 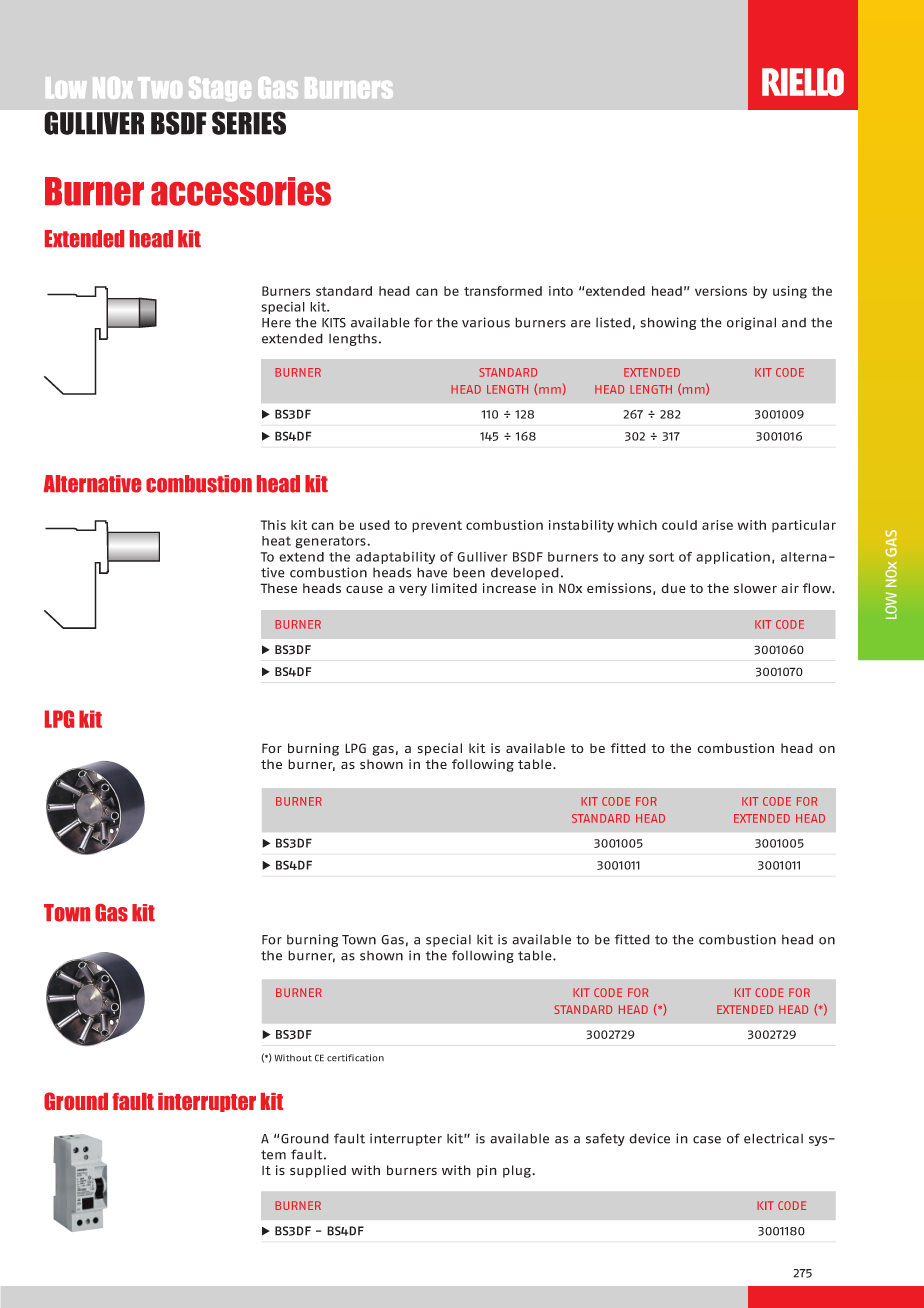 I want to click on This, so click(x=273, y=525).
